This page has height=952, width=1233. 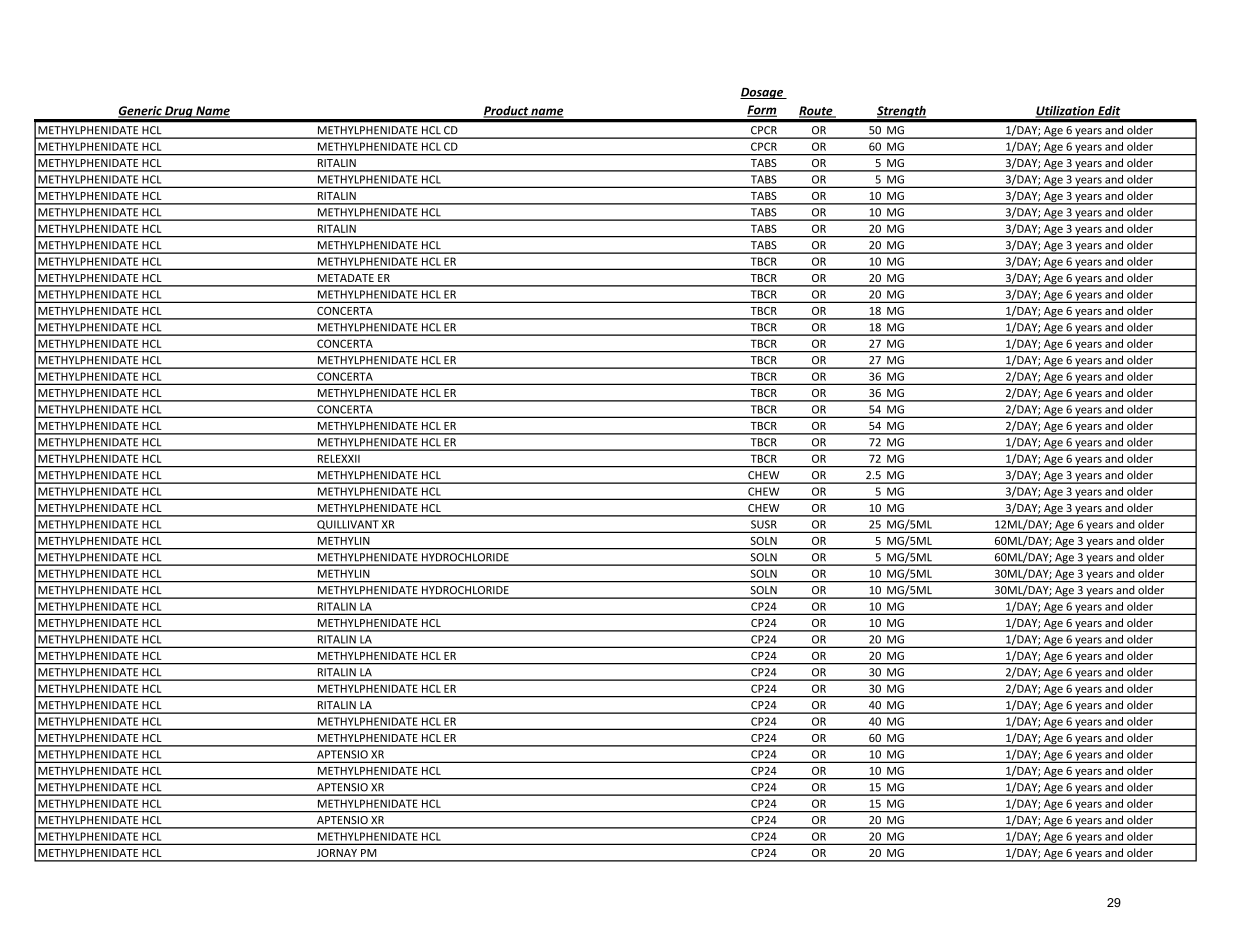 What do you see at coordinates (1066, 112) in the page?
I see `Utilization` at bounding box center [1066, 112].
